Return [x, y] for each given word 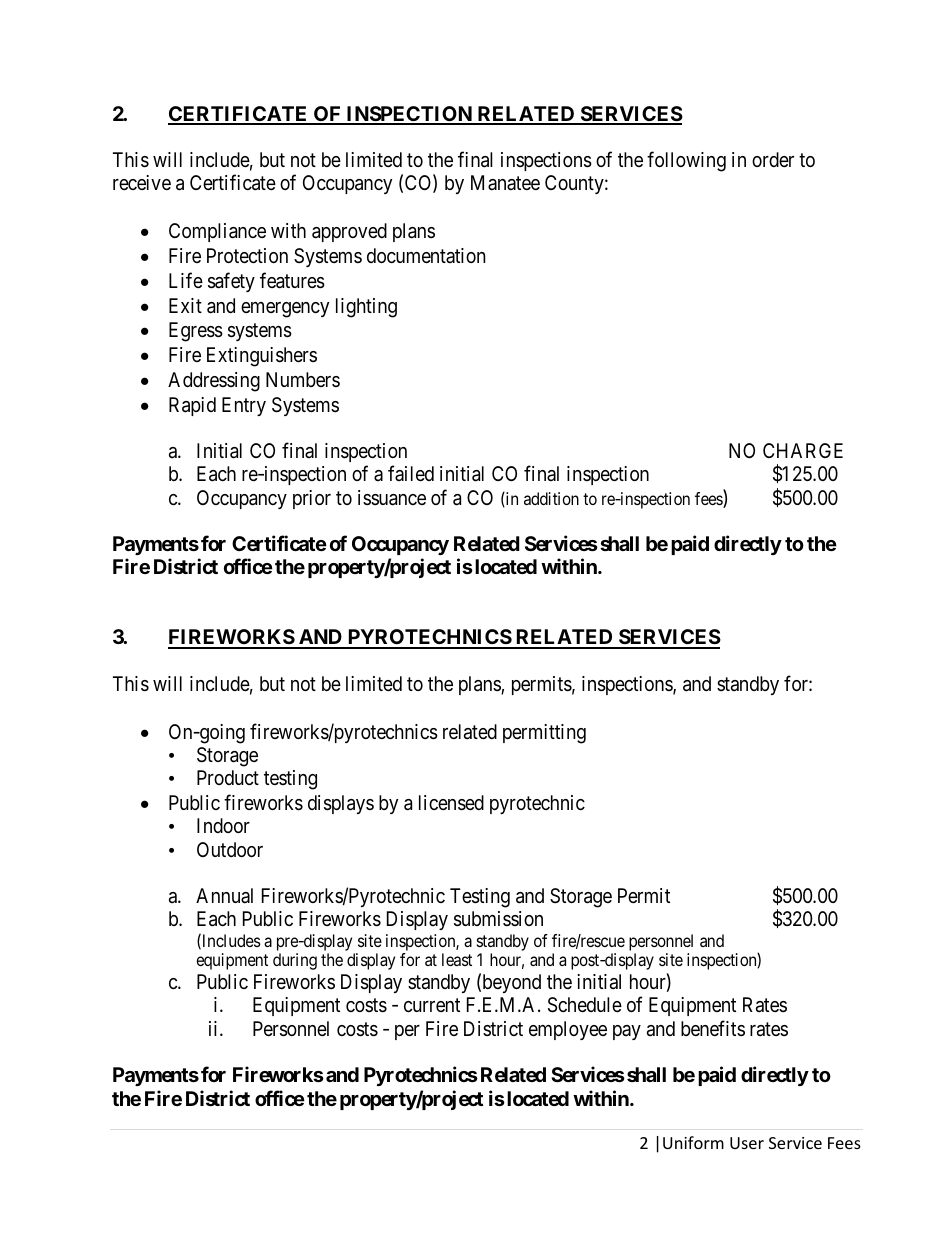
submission [498, 919]
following [686, 161]
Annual [224, 895]
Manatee [505, 182]
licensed [451, 803]
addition [551, 498]
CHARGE [803, 450]
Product [228, 777]
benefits [713, 1028]
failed [411, 473]
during [295, 961]
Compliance [217, 232]
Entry [244, 406]
